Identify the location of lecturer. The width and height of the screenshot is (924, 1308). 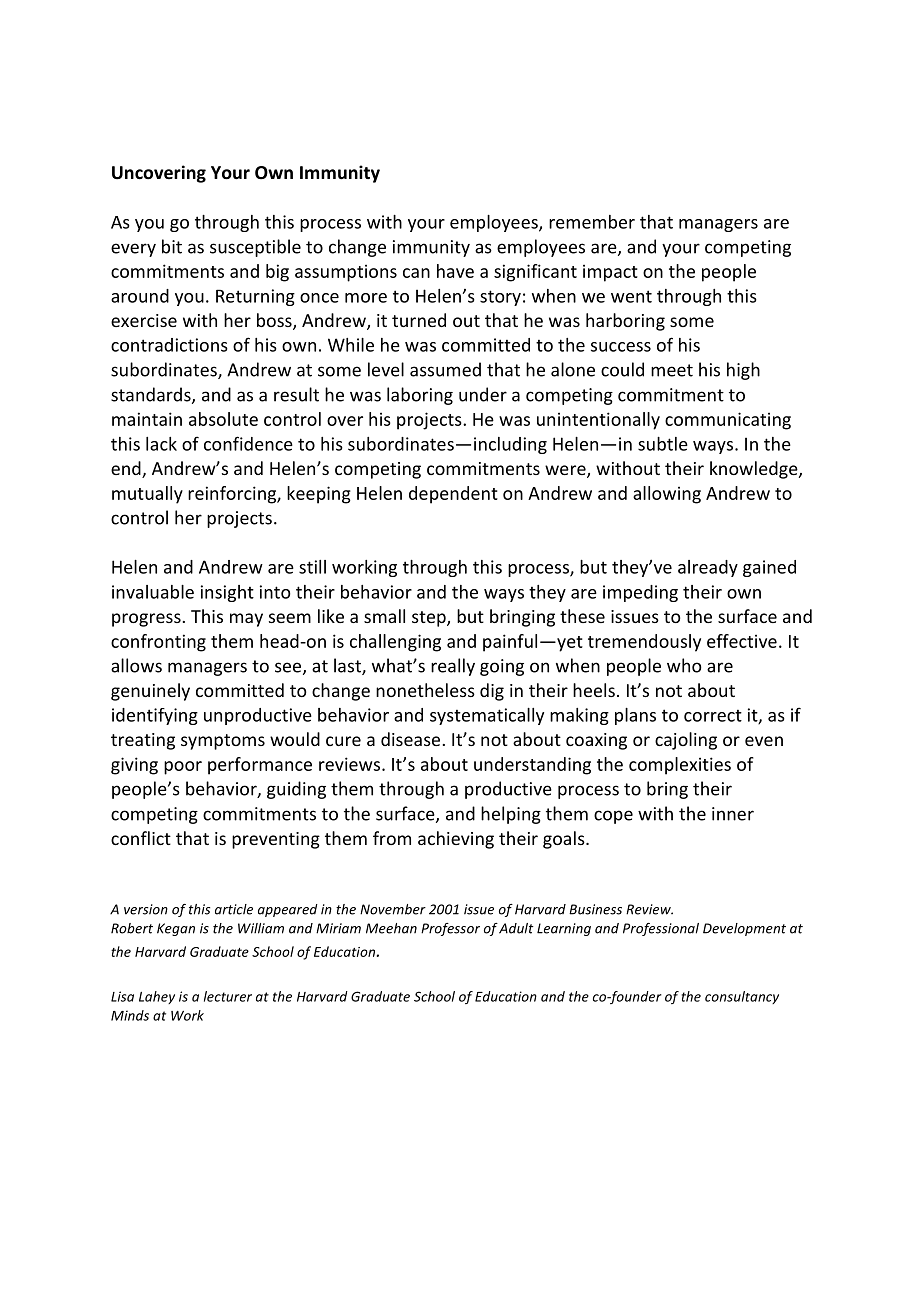
(228, 996).
